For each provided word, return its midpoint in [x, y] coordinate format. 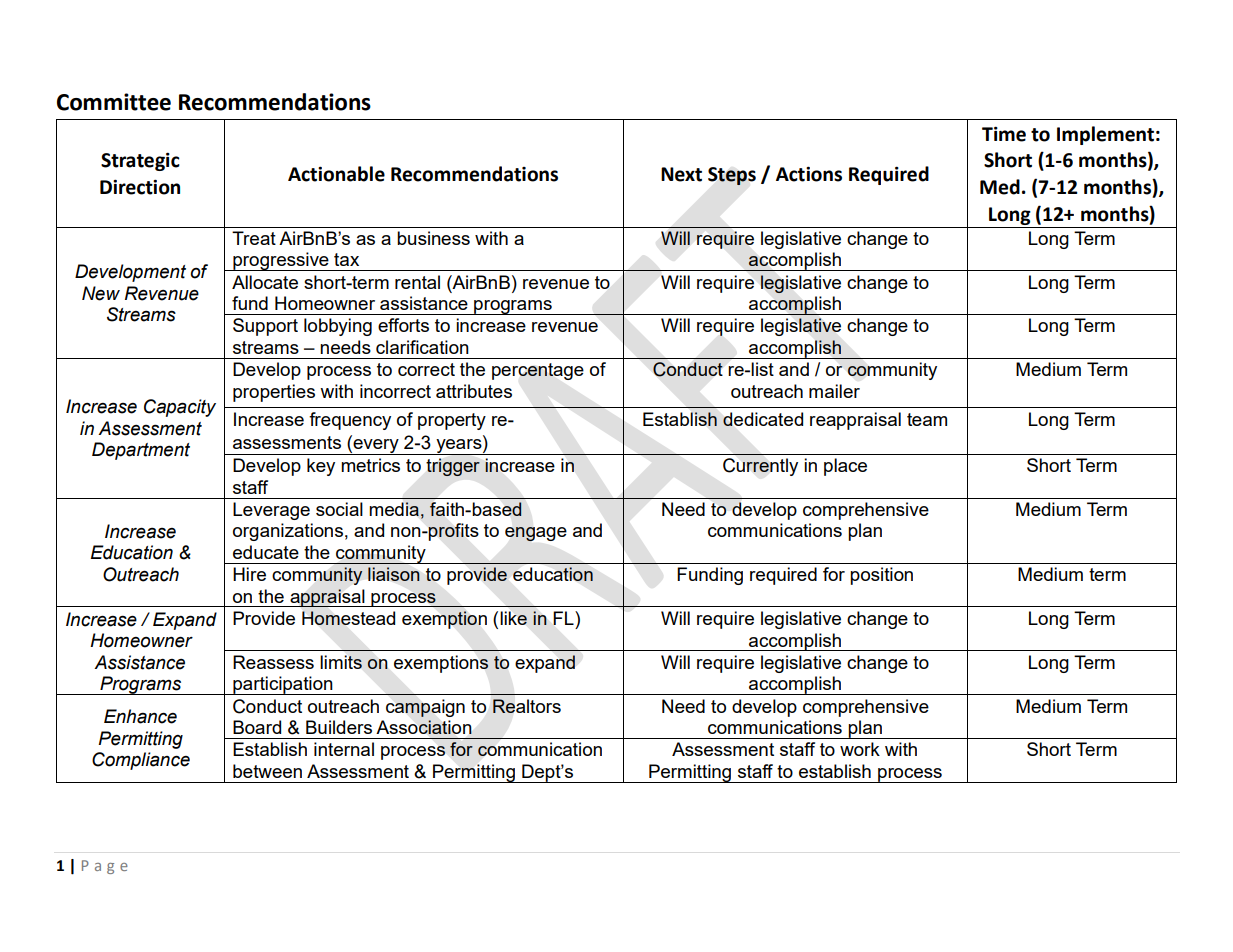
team [927, 419]
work [860, 749]
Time [1004, 134]
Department [141, 451]
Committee [114, 102]
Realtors [527, 706]
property [452, 421]
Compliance [141, 761]
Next [681, 174]
